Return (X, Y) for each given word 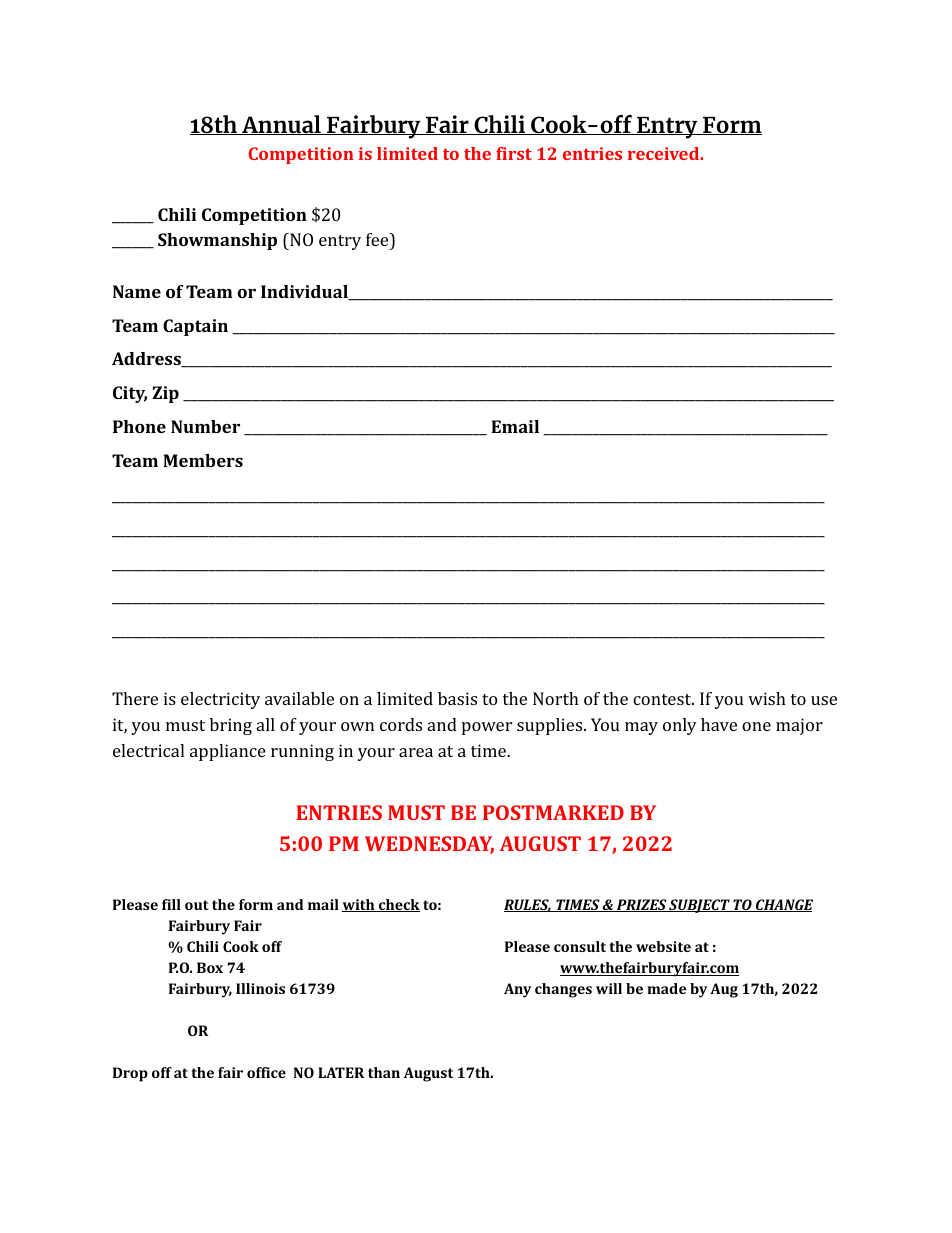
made (666, 988)
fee (378, 239)
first (514, 153)
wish (767, 698)
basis (457, 698)
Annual (281, 125)
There (135, 698)
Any (517, 990)
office (266, 1072)
